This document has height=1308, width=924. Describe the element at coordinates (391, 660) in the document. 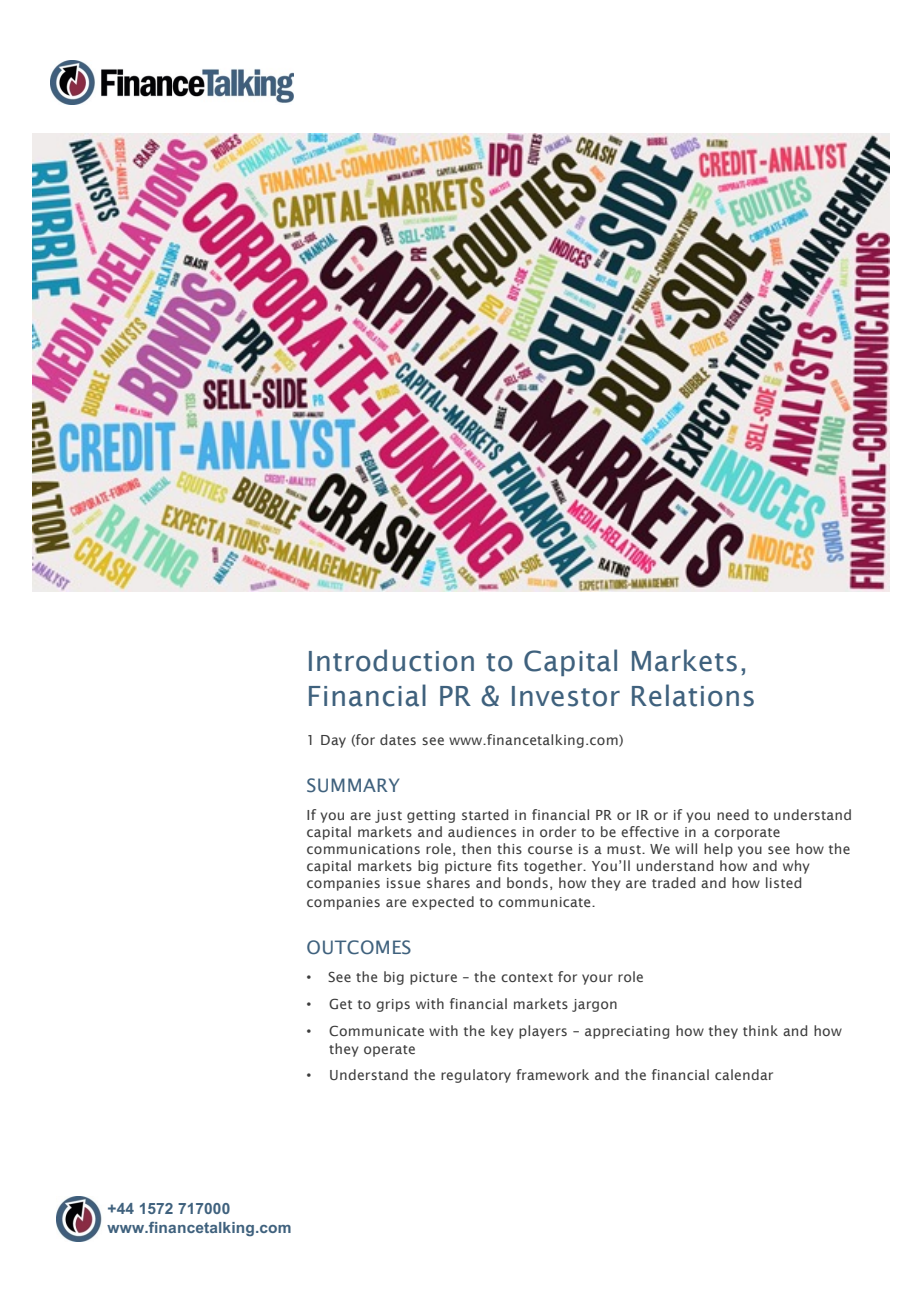

I see `Introduction` at that location.
